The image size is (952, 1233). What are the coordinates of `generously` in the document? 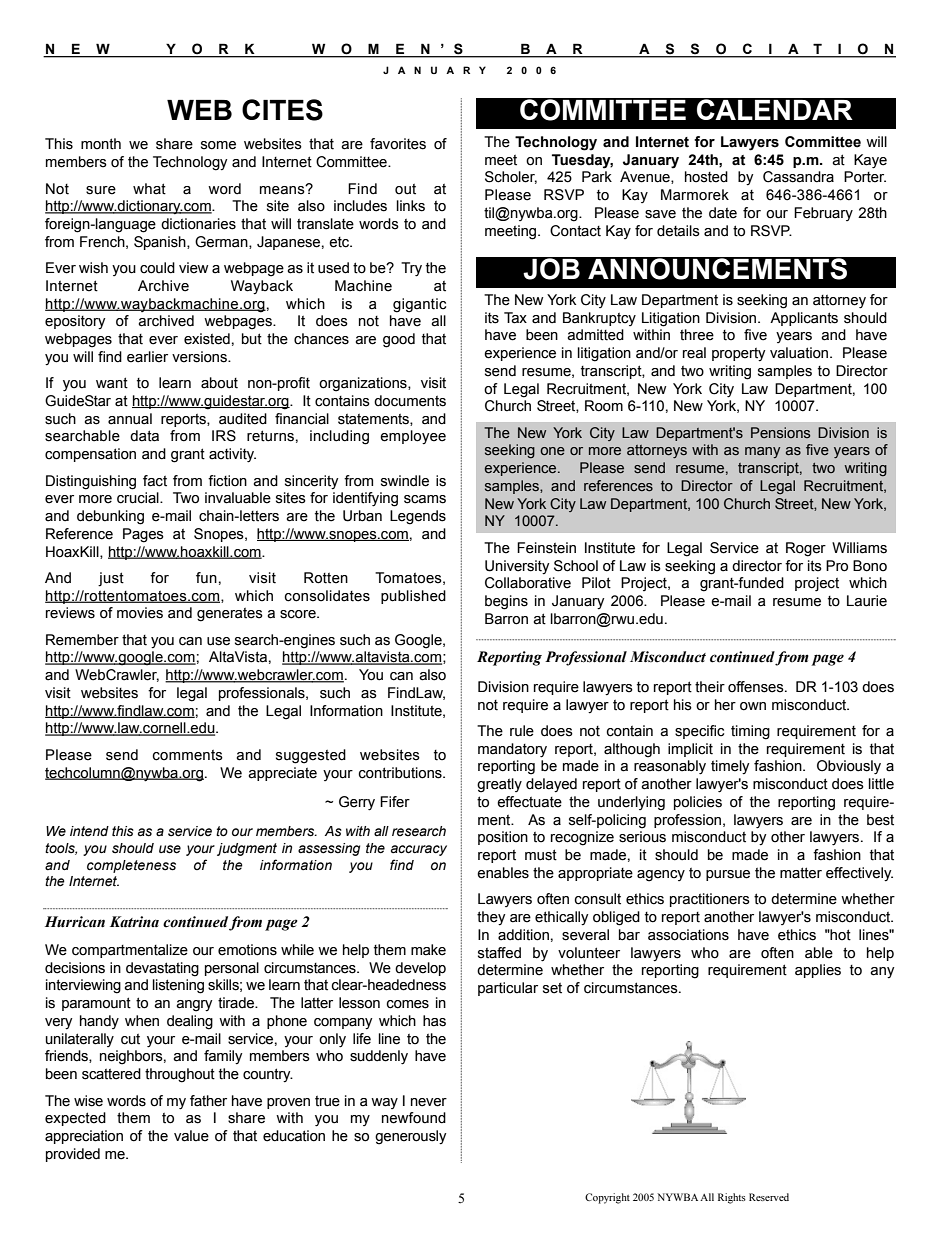 It's located at (411, 1137).
